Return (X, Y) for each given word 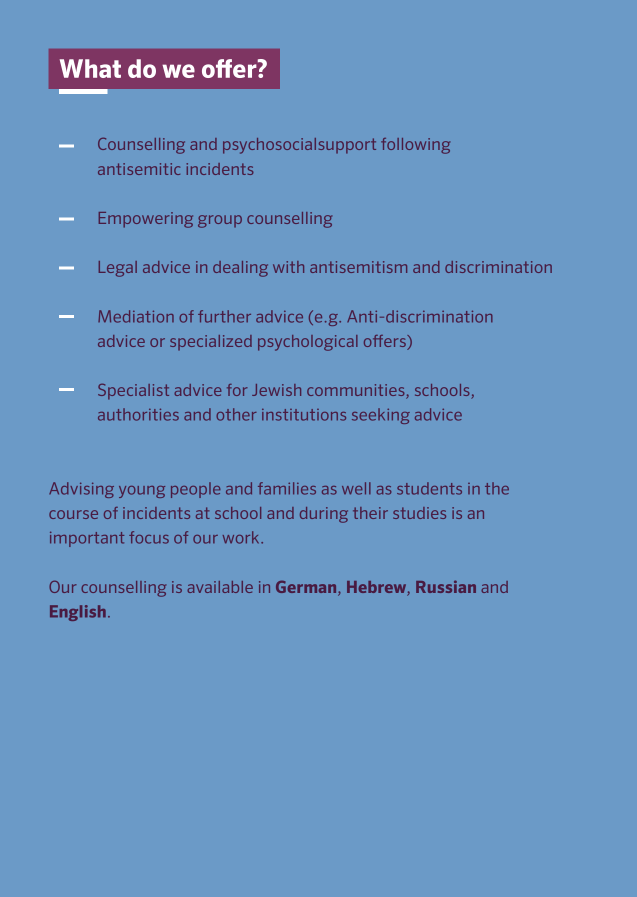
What (90, 68)
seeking (381, 416)
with (288, 267)
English (78, 613)
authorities (138, 414)
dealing (240, 269)
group (220, 221)
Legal (118, 269)
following (415, 146)
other (236, 414)
